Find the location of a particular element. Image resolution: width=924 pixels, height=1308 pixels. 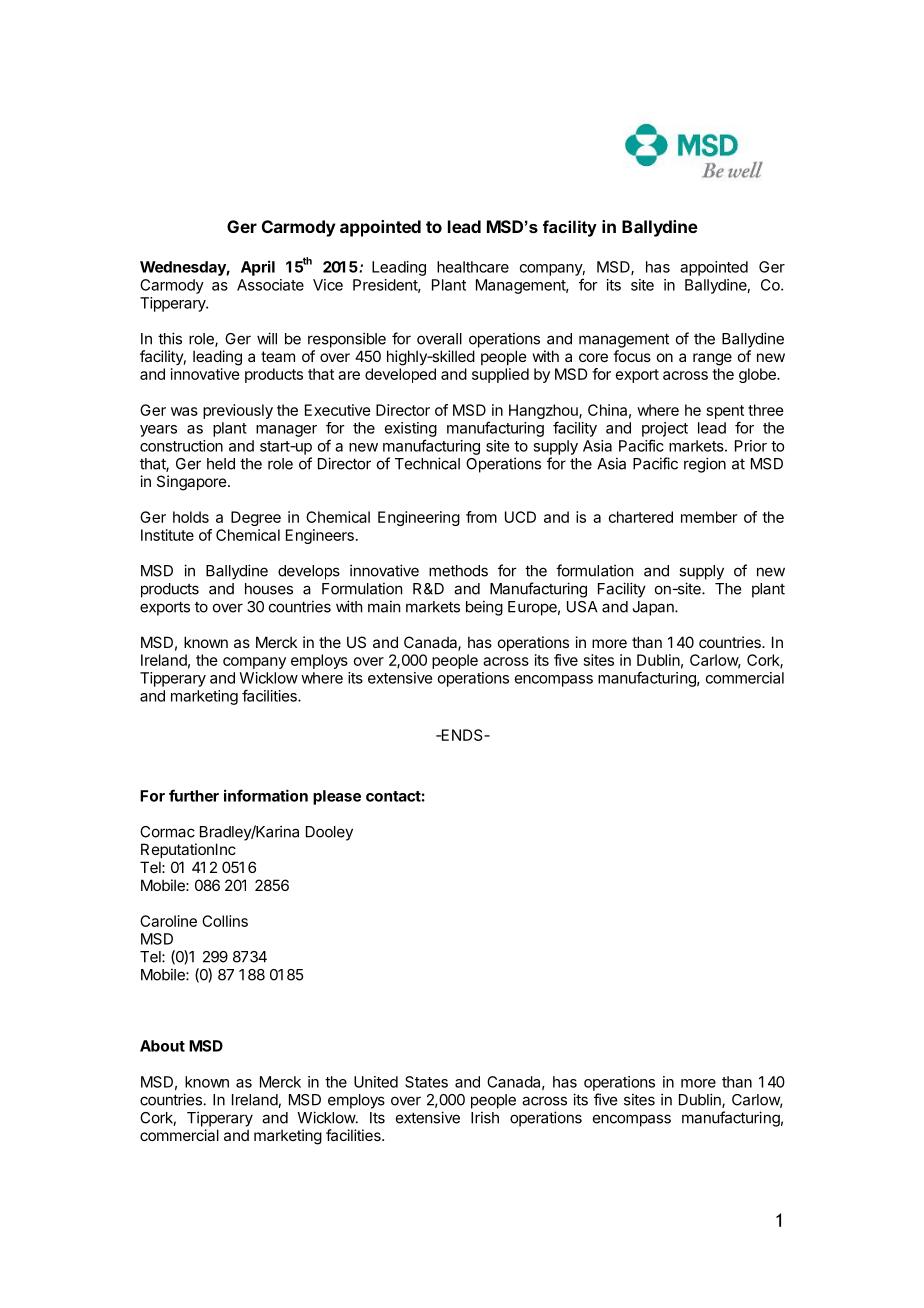

member is located at coordinates (709, 517).
